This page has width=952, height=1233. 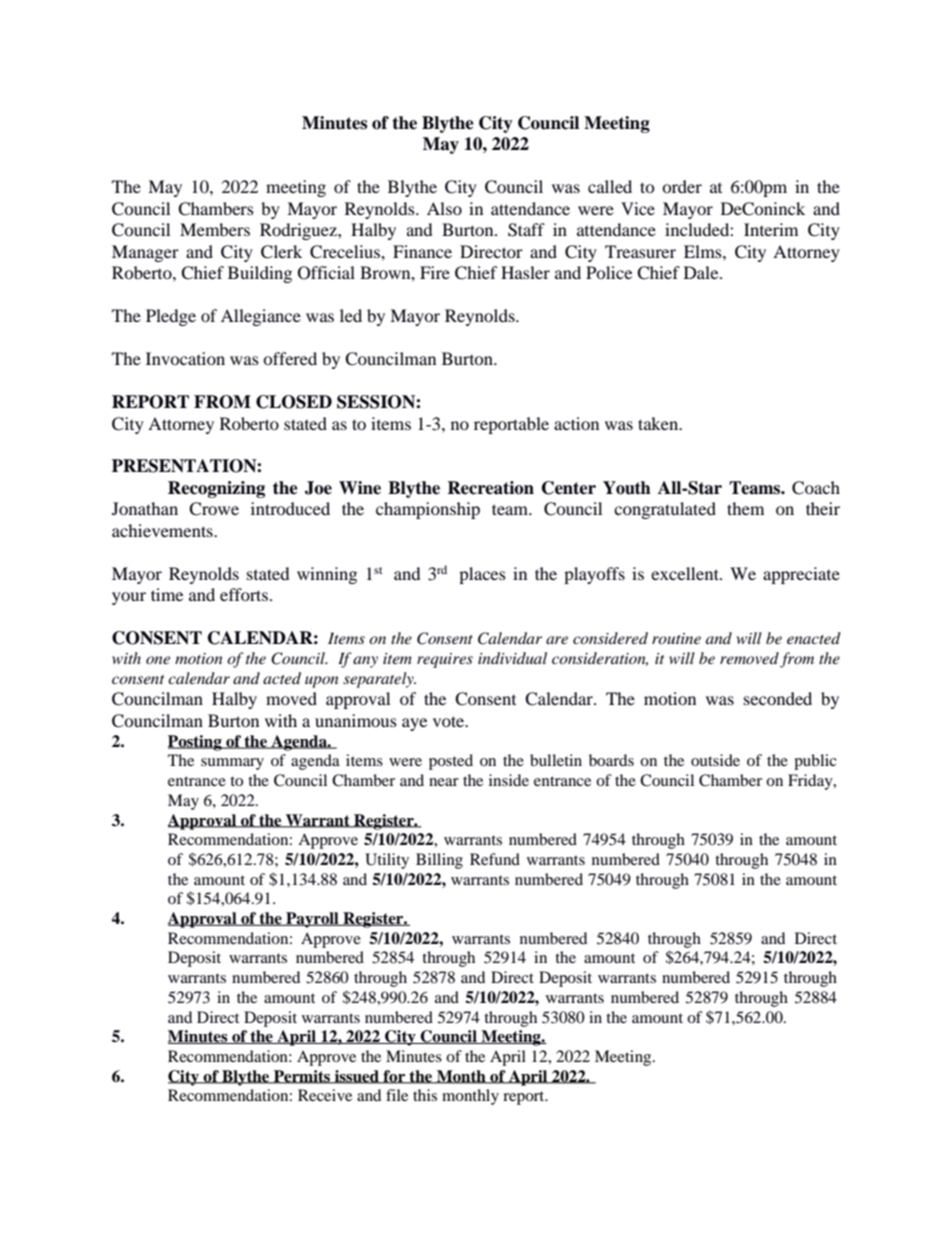 I want to click on Also, so click(x=444, y=208).
